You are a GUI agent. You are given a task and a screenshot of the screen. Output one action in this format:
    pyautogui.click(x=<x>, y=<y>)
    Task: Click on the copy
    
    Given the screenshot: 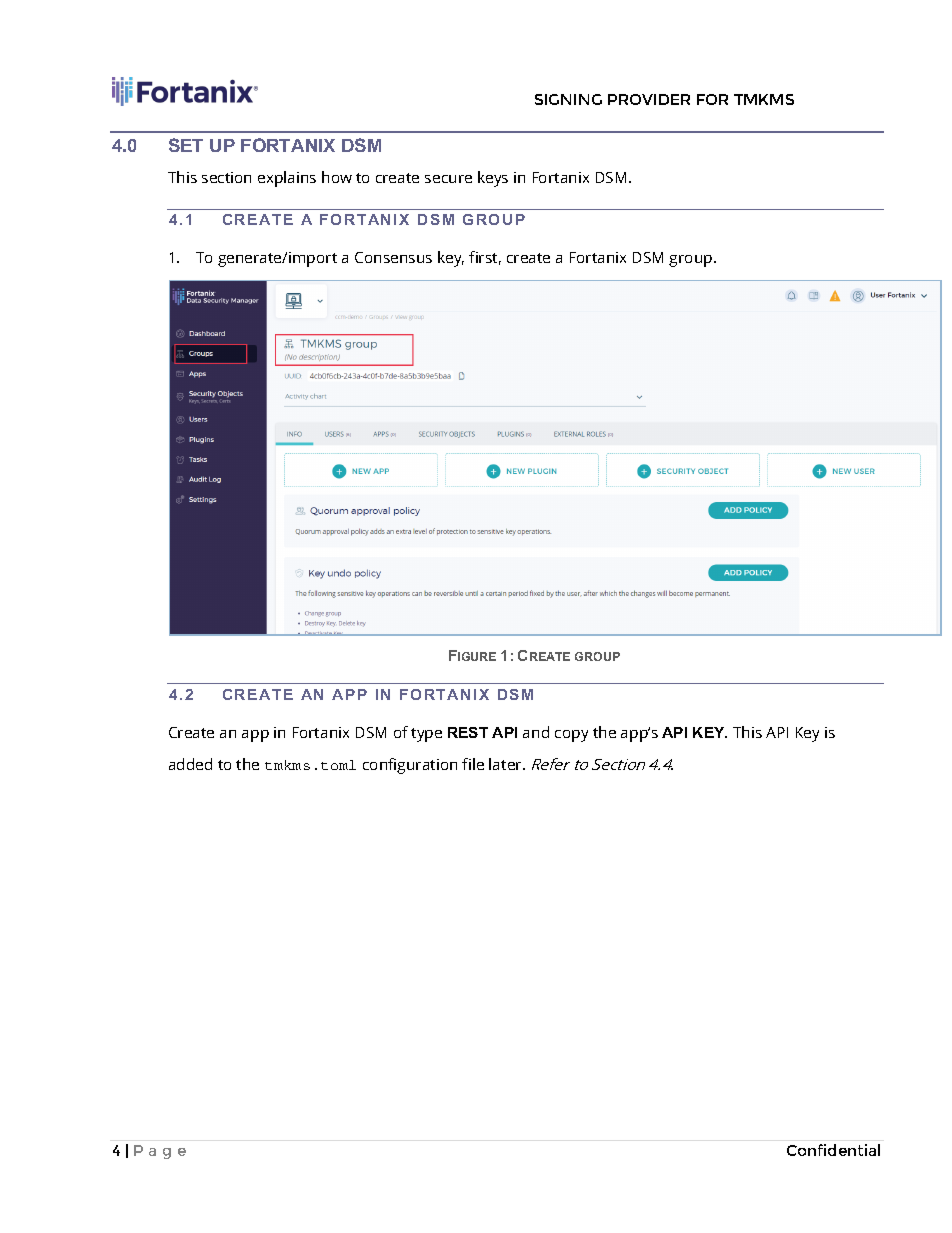 What is the action you would take?
    pyautogui.click(x=571, y=736)
